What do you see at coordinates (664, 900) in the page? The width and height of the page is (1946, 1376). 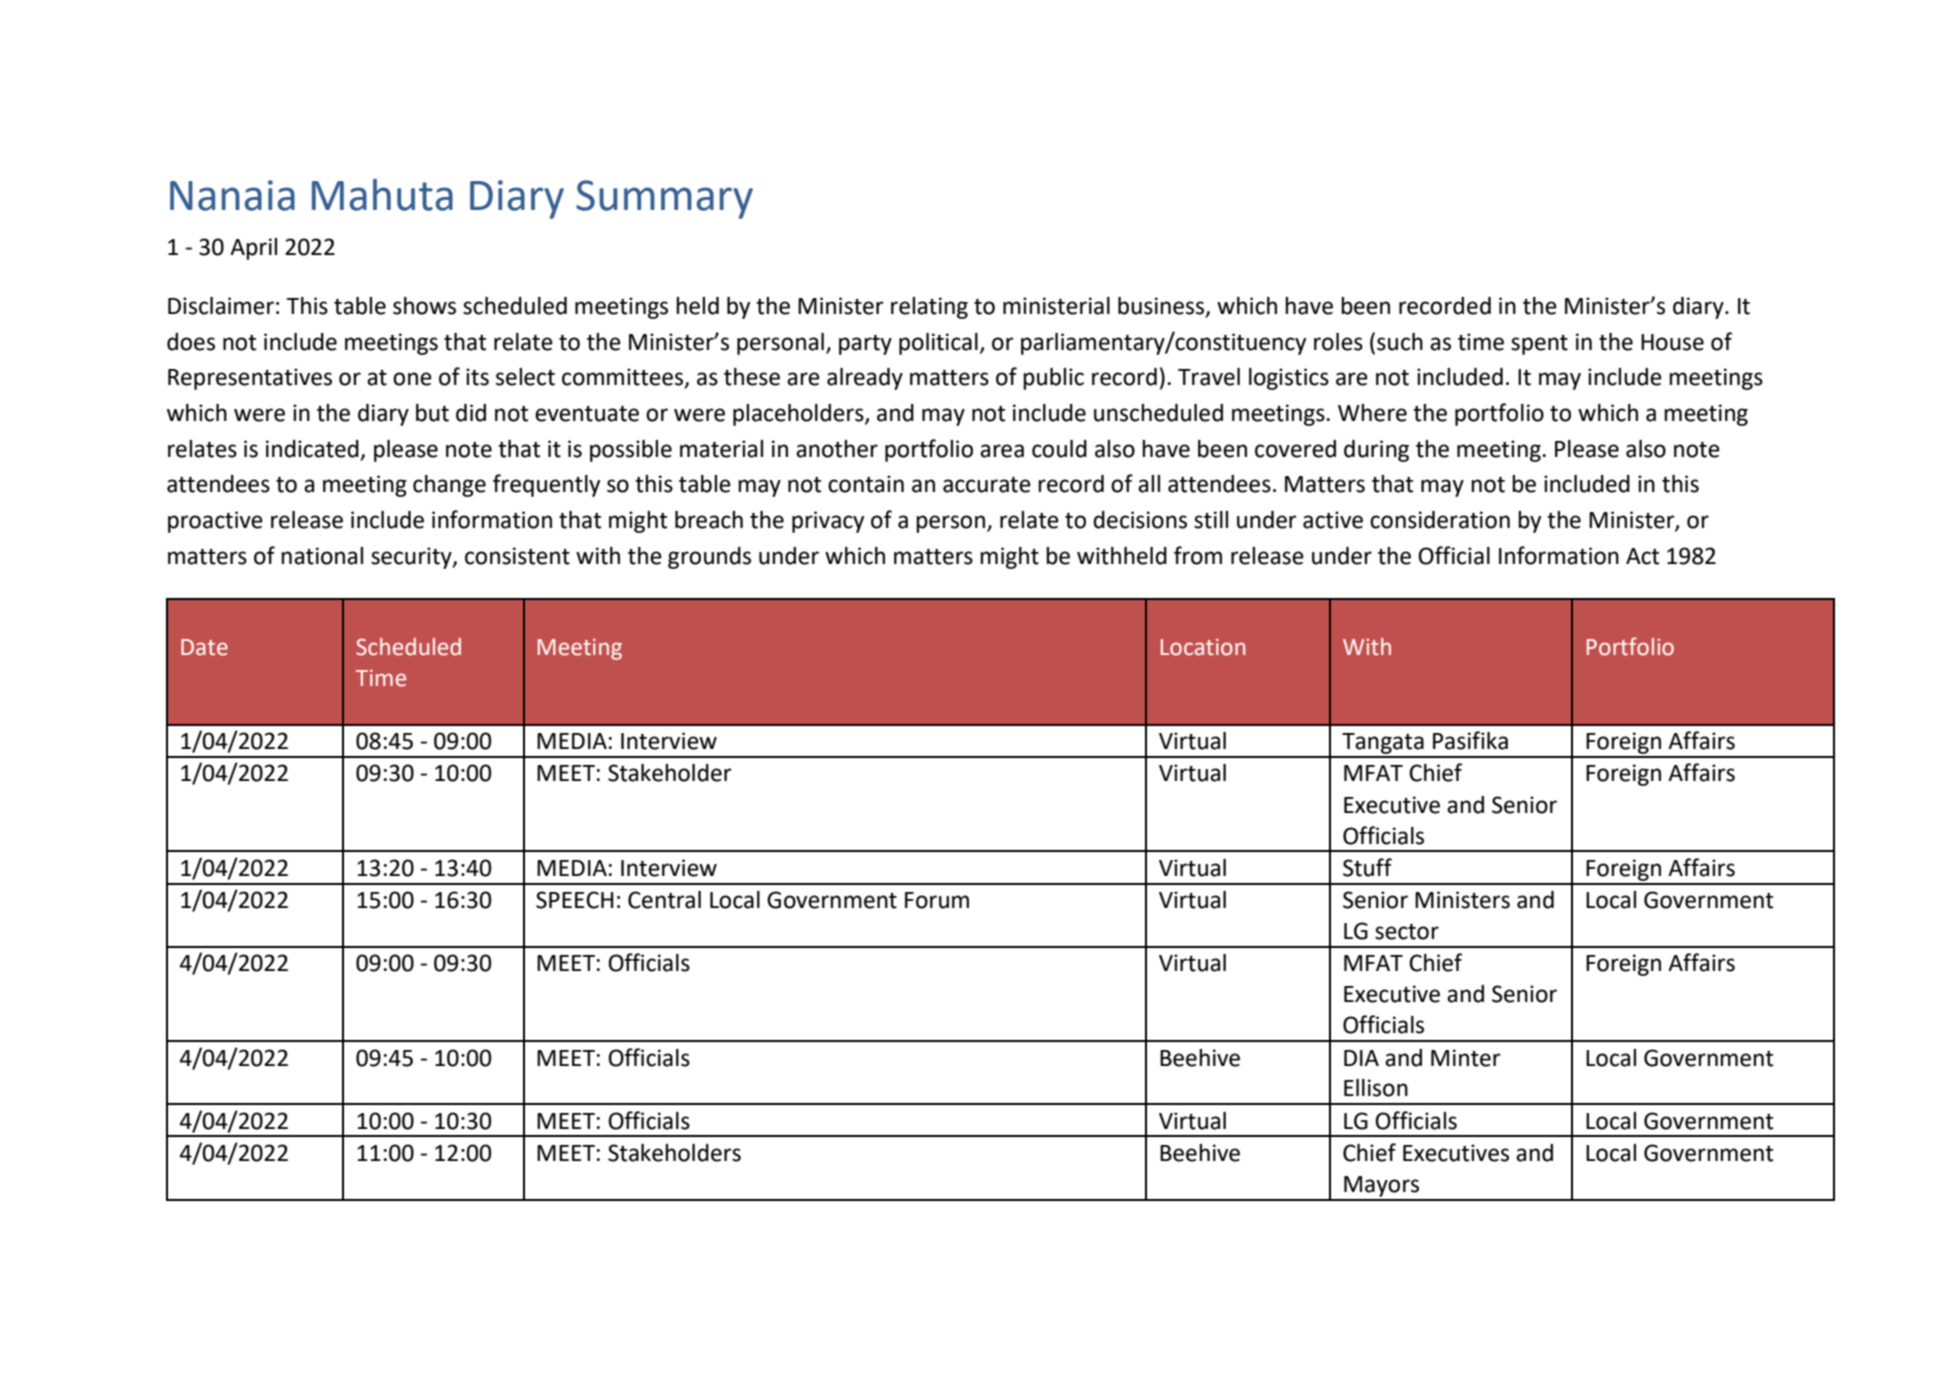 I see `Central` at bounding box center [664, 900].
